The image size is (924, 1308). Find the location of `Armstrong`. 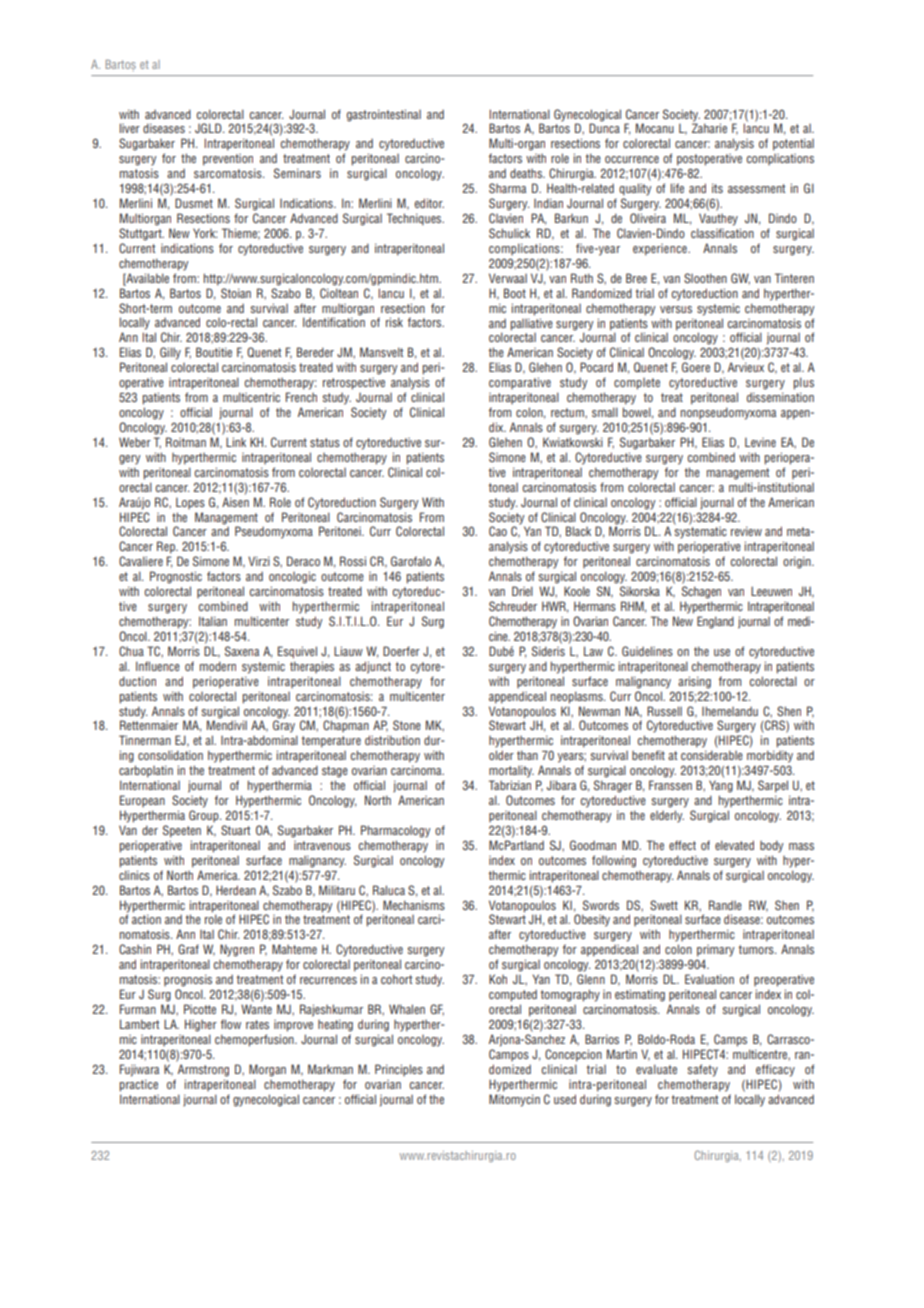

Armstrong is located at coordinates (203, 1070).
